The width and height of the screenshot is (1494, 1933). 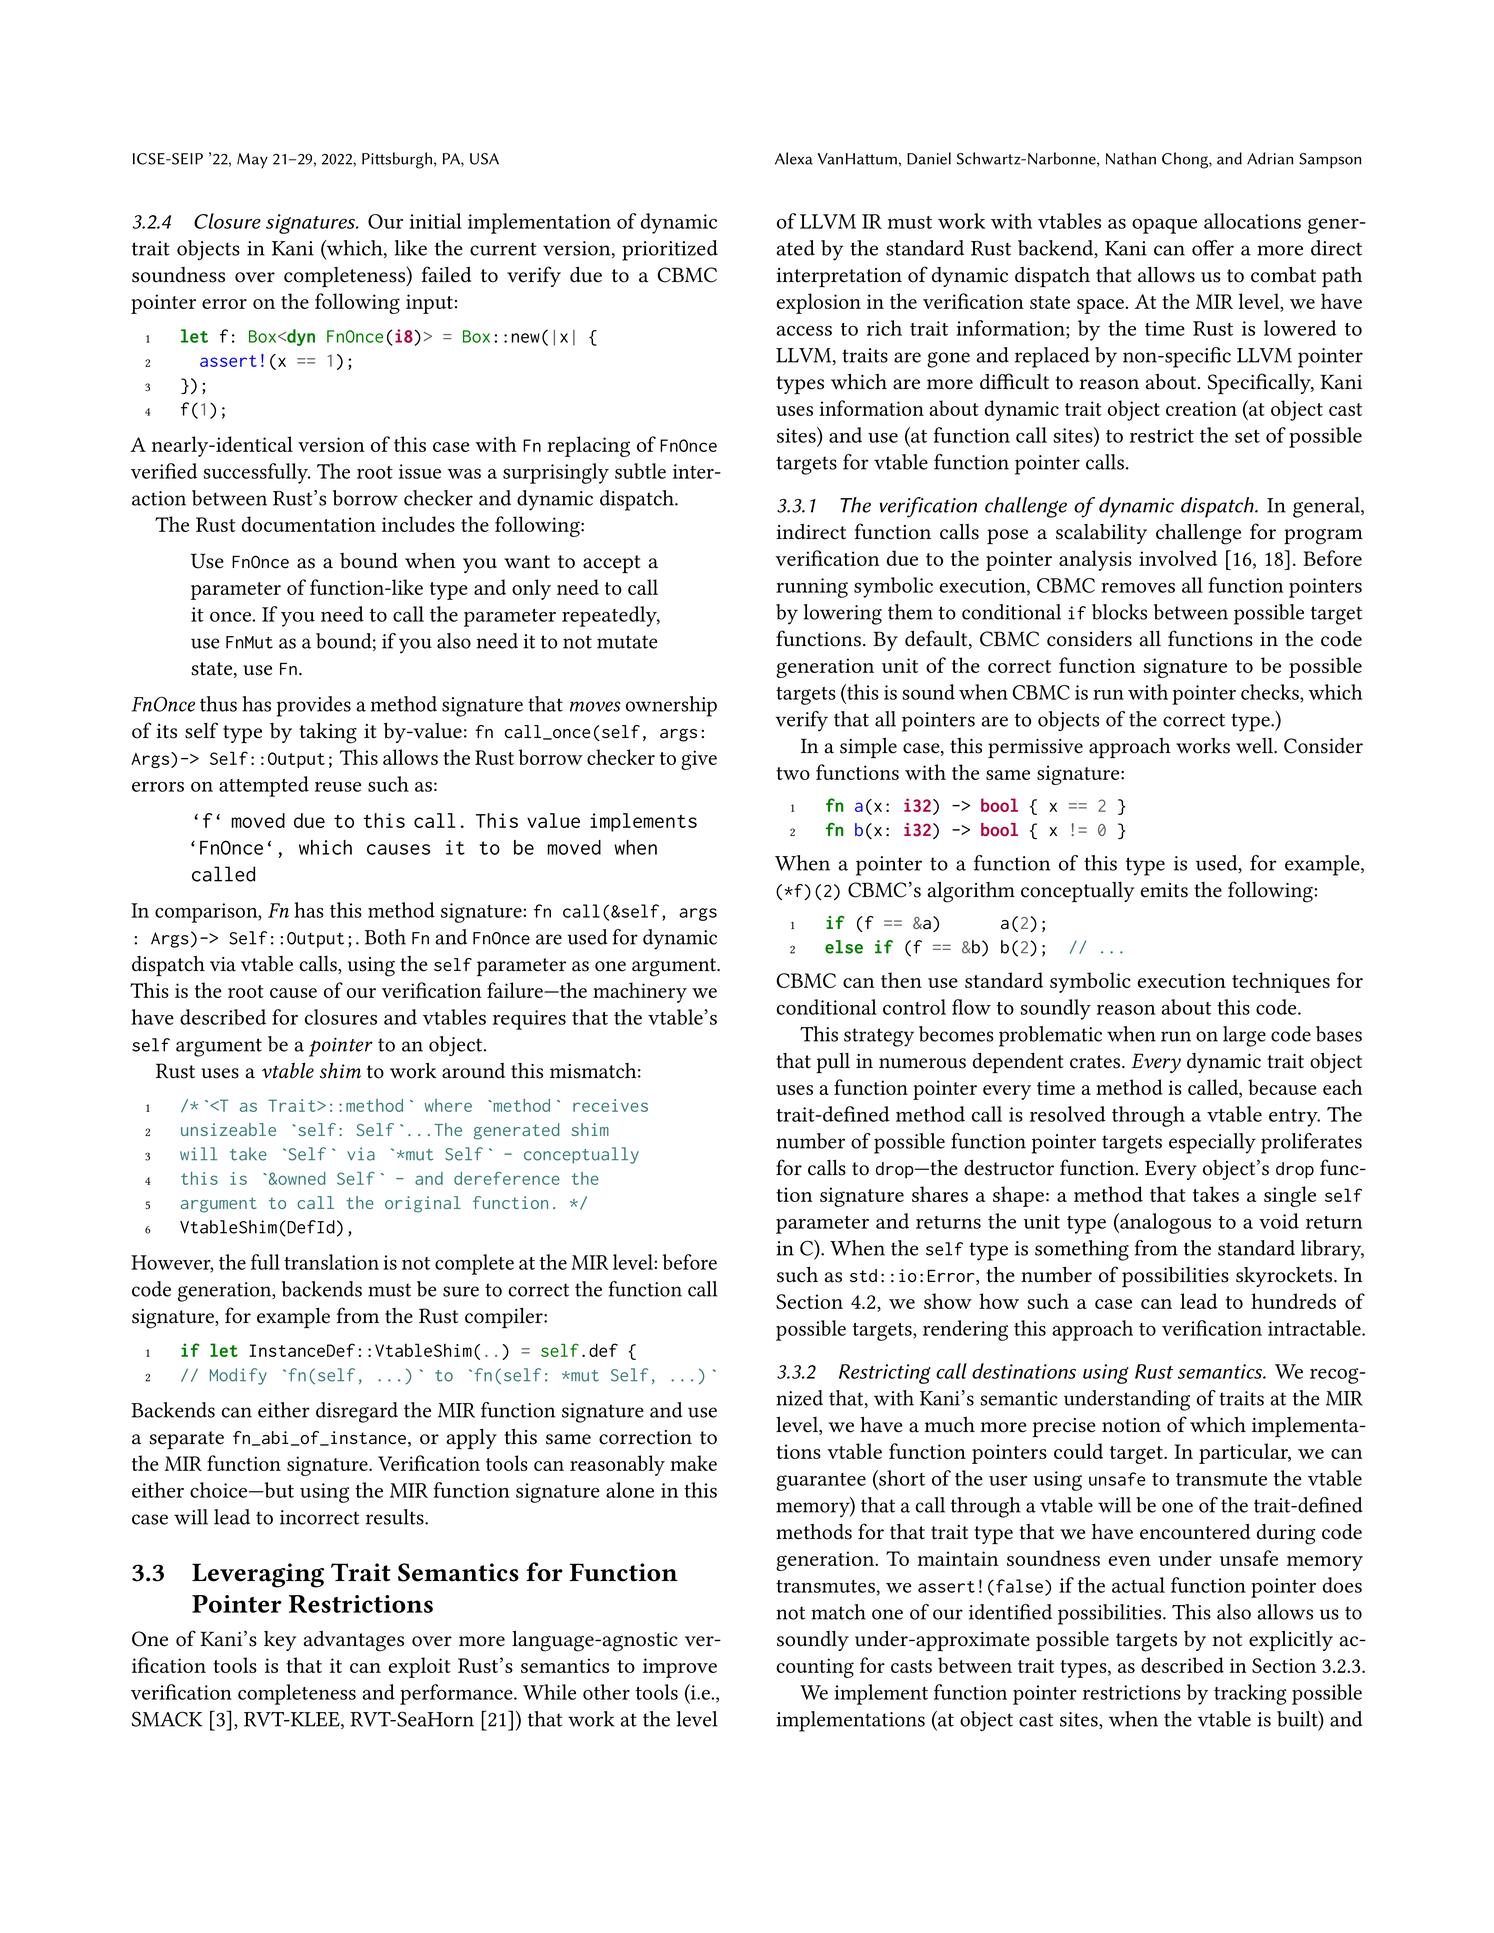 What do you see at coordinates (794, 158) in the screenshot?
I see `Alexa` at bounding box center [794, 158].
